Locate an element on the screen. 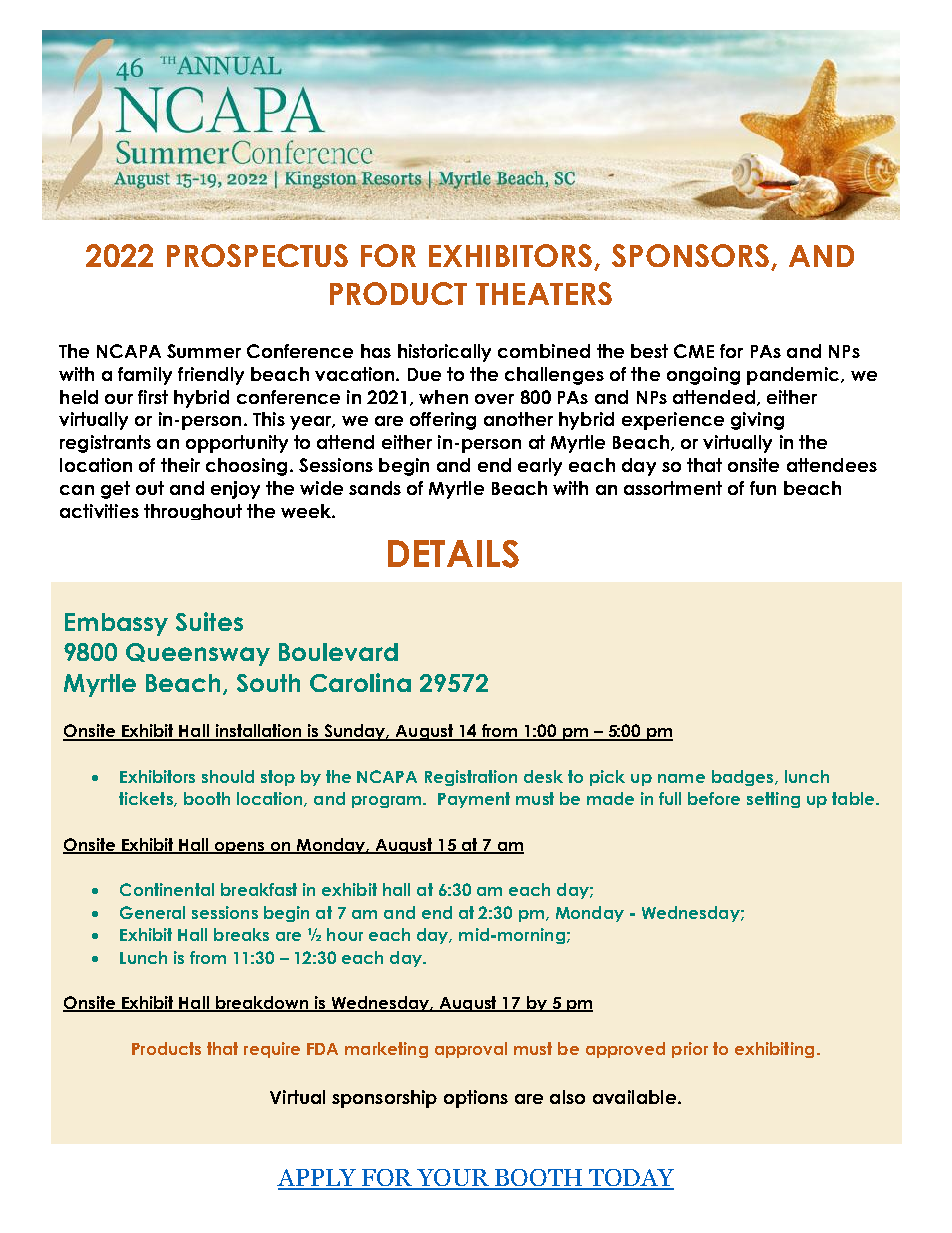 The height and width of the screenshot is (1233, 952). Suites is located at coordinates (209, 621).
